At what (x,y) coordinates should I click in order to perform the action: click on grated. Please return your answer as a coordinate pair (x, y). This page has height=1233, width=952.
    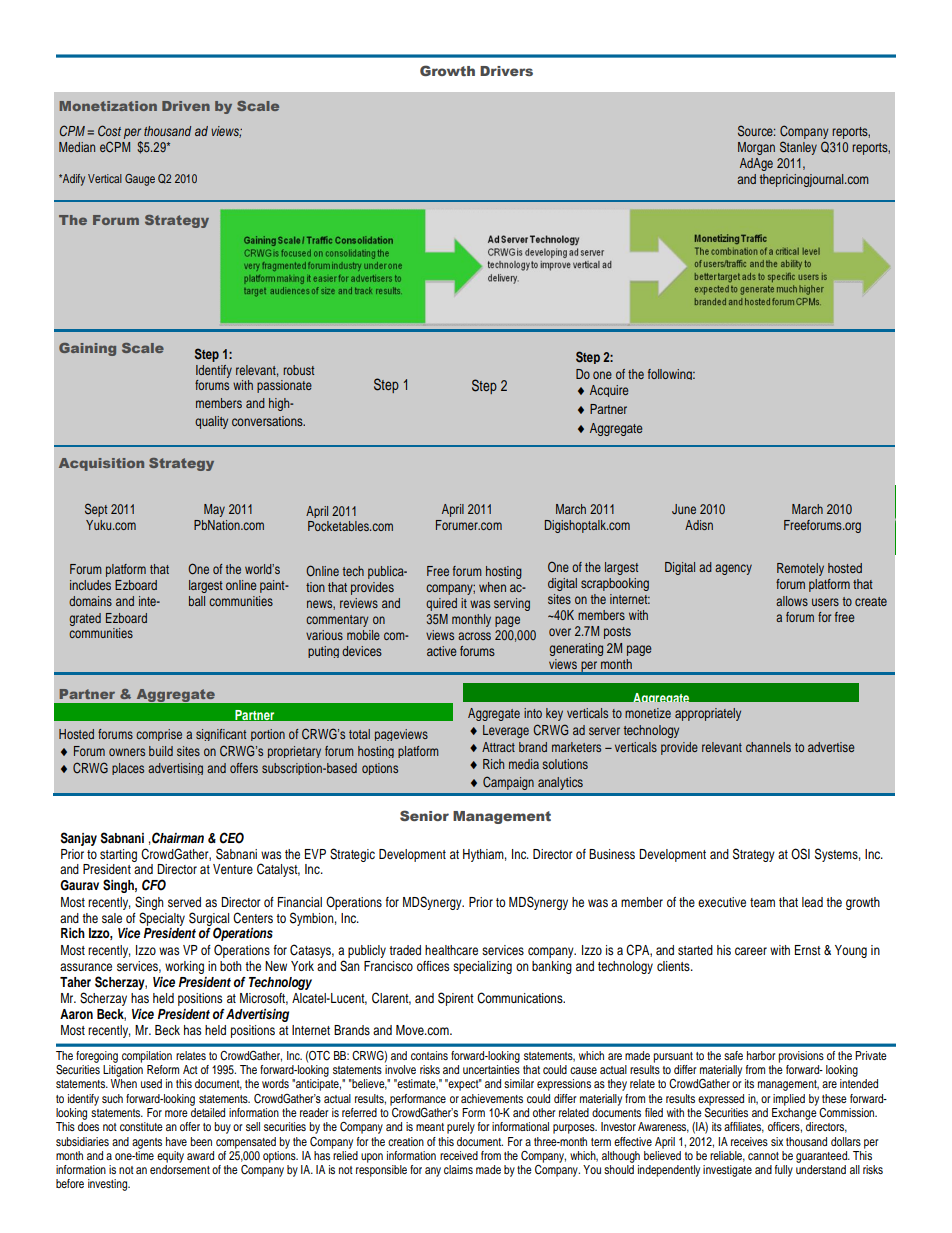
    Looking at the image, I should click on (85, 619).
